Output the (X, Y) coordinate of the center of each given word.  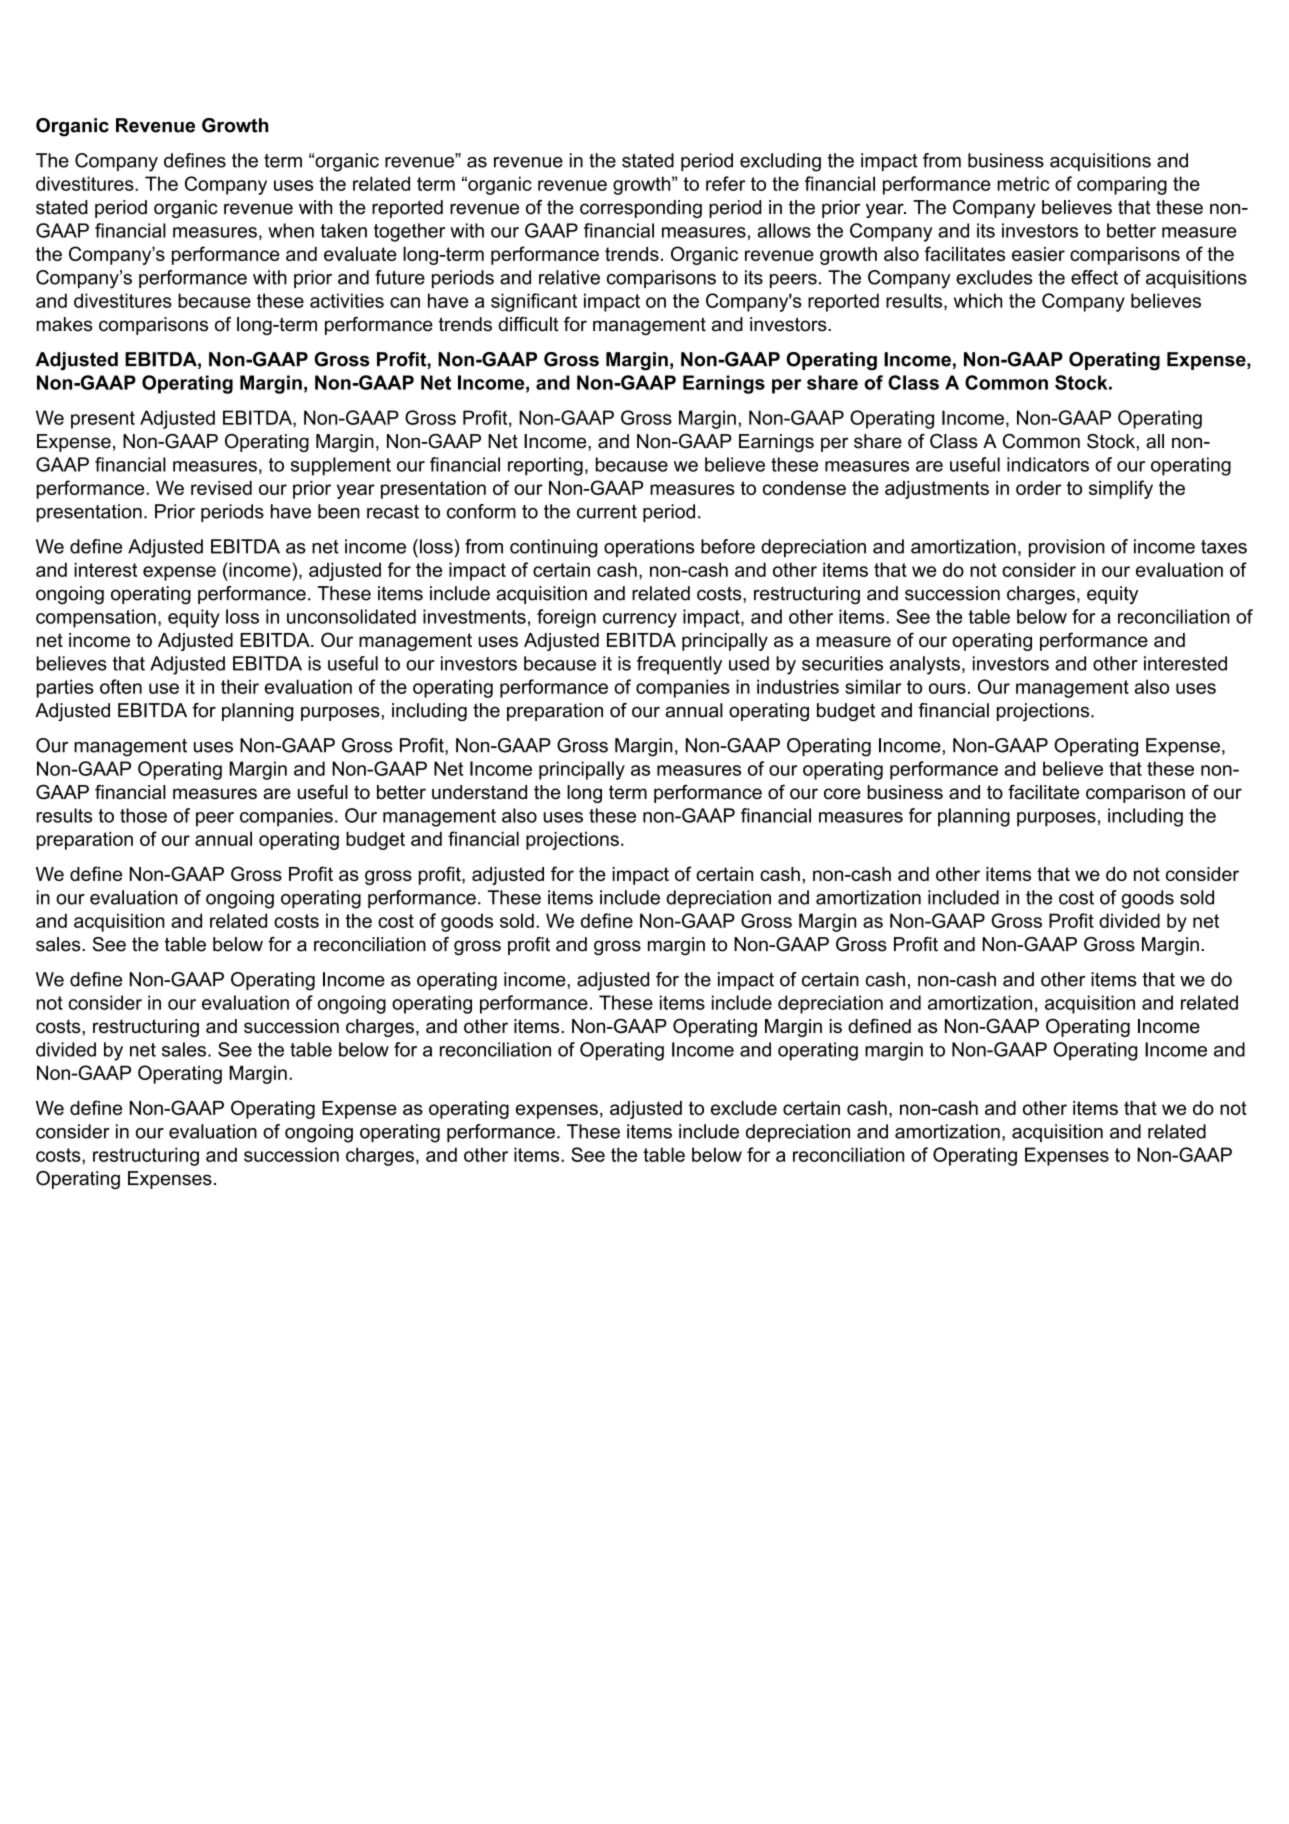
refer (725, 183)
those (143, 815)
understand (479, 792)
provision (1067, 548)
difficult (528, 324)
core (842, 794)
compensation (96, 618)
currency (640, 620)
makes (64, 324)
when (291, 230)
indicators (1048, 464)
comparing (1122, 185)
